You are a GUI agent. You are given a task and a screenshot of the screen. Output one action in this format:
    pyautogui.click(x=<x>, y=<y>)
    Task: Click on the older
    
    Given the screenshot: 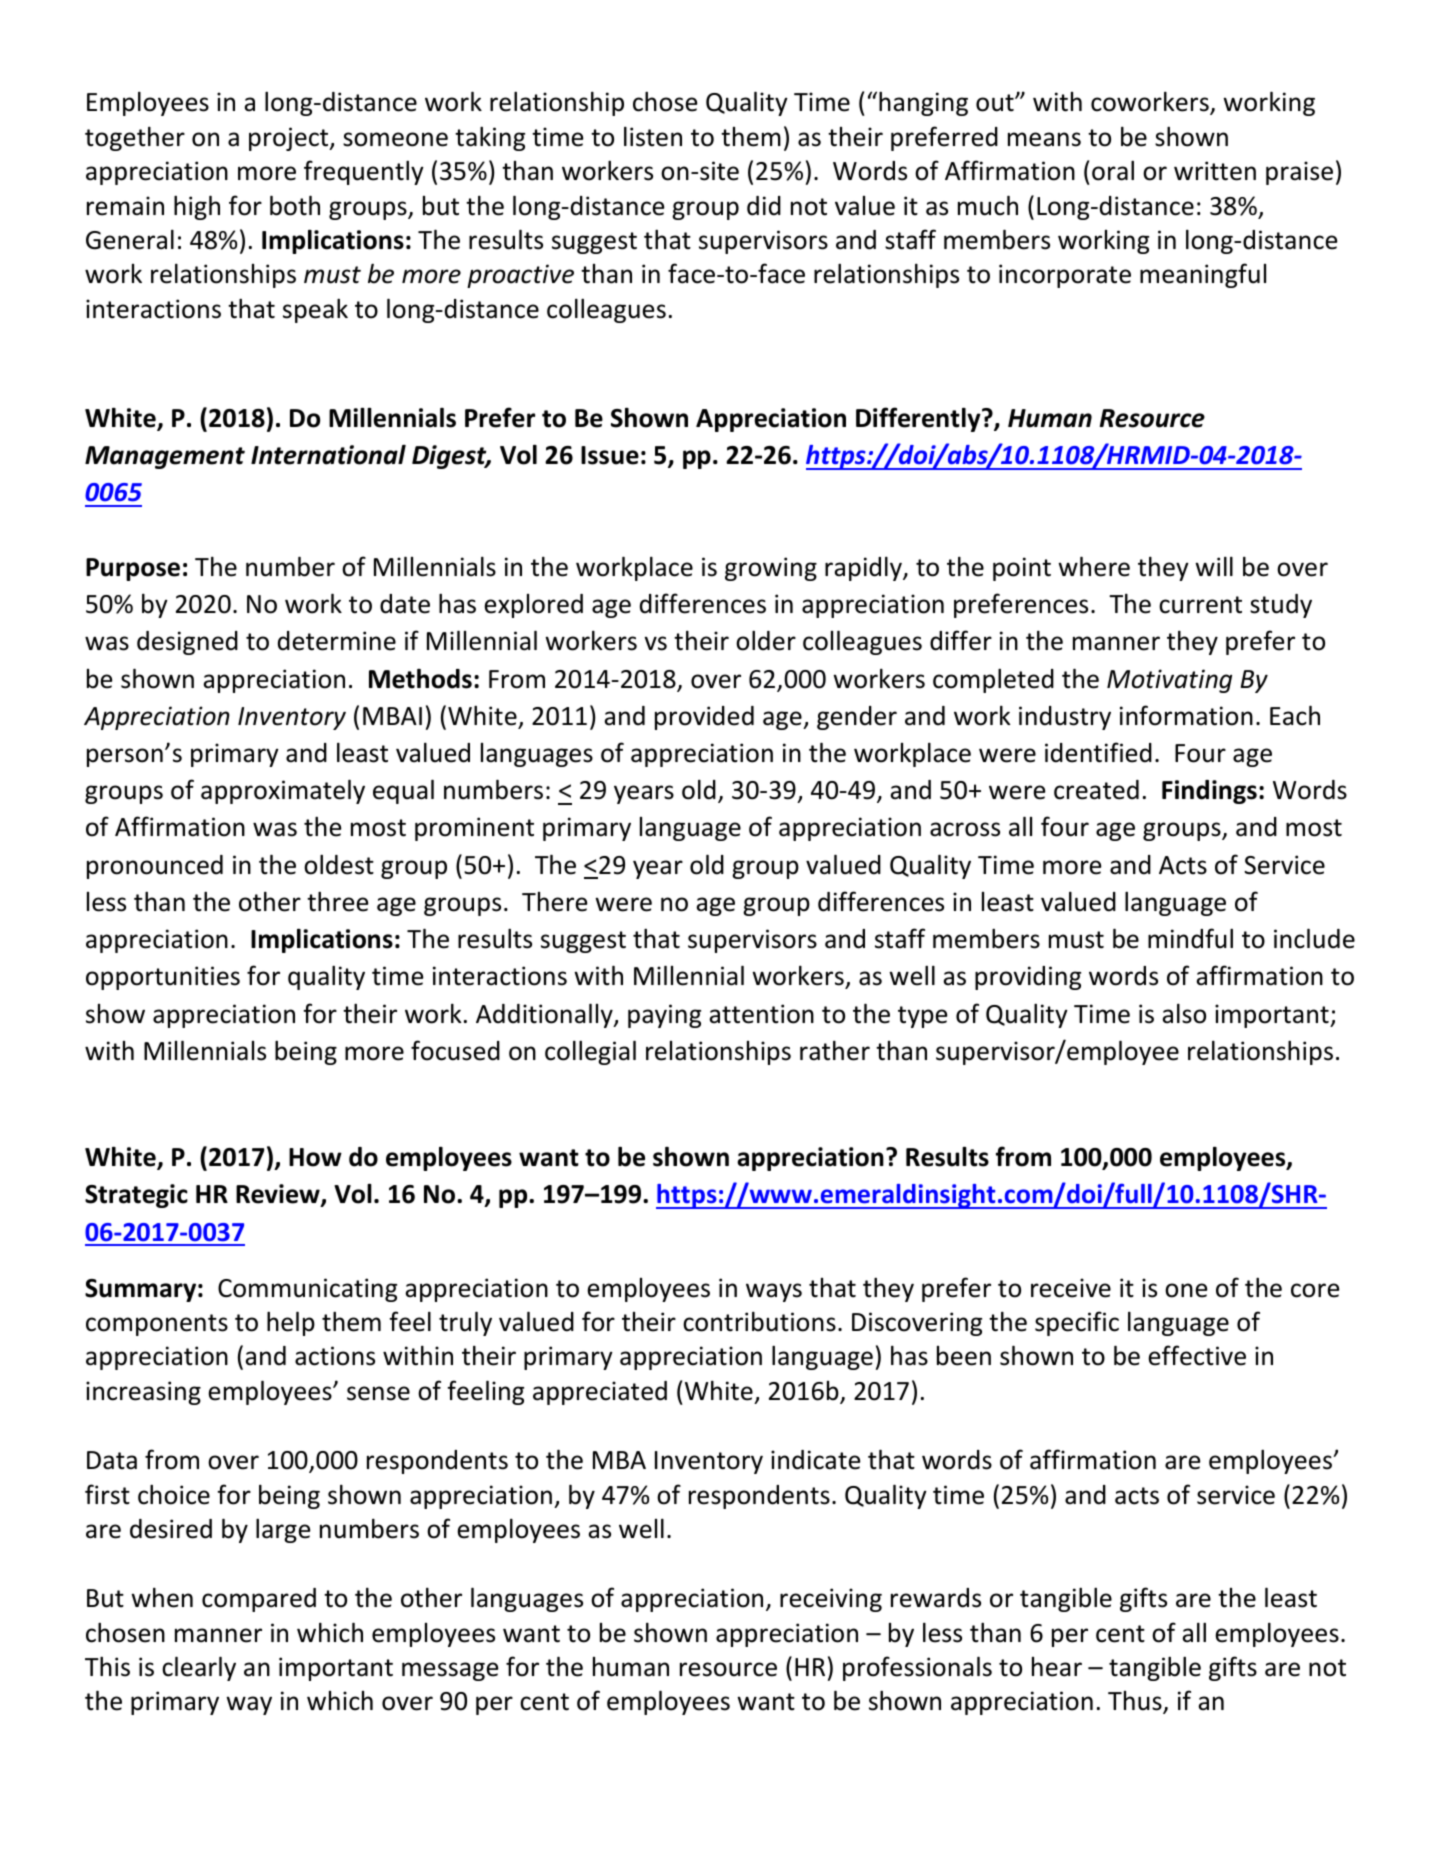 What is the action you would take?
    pyautogui.click(x=766, y=640)
